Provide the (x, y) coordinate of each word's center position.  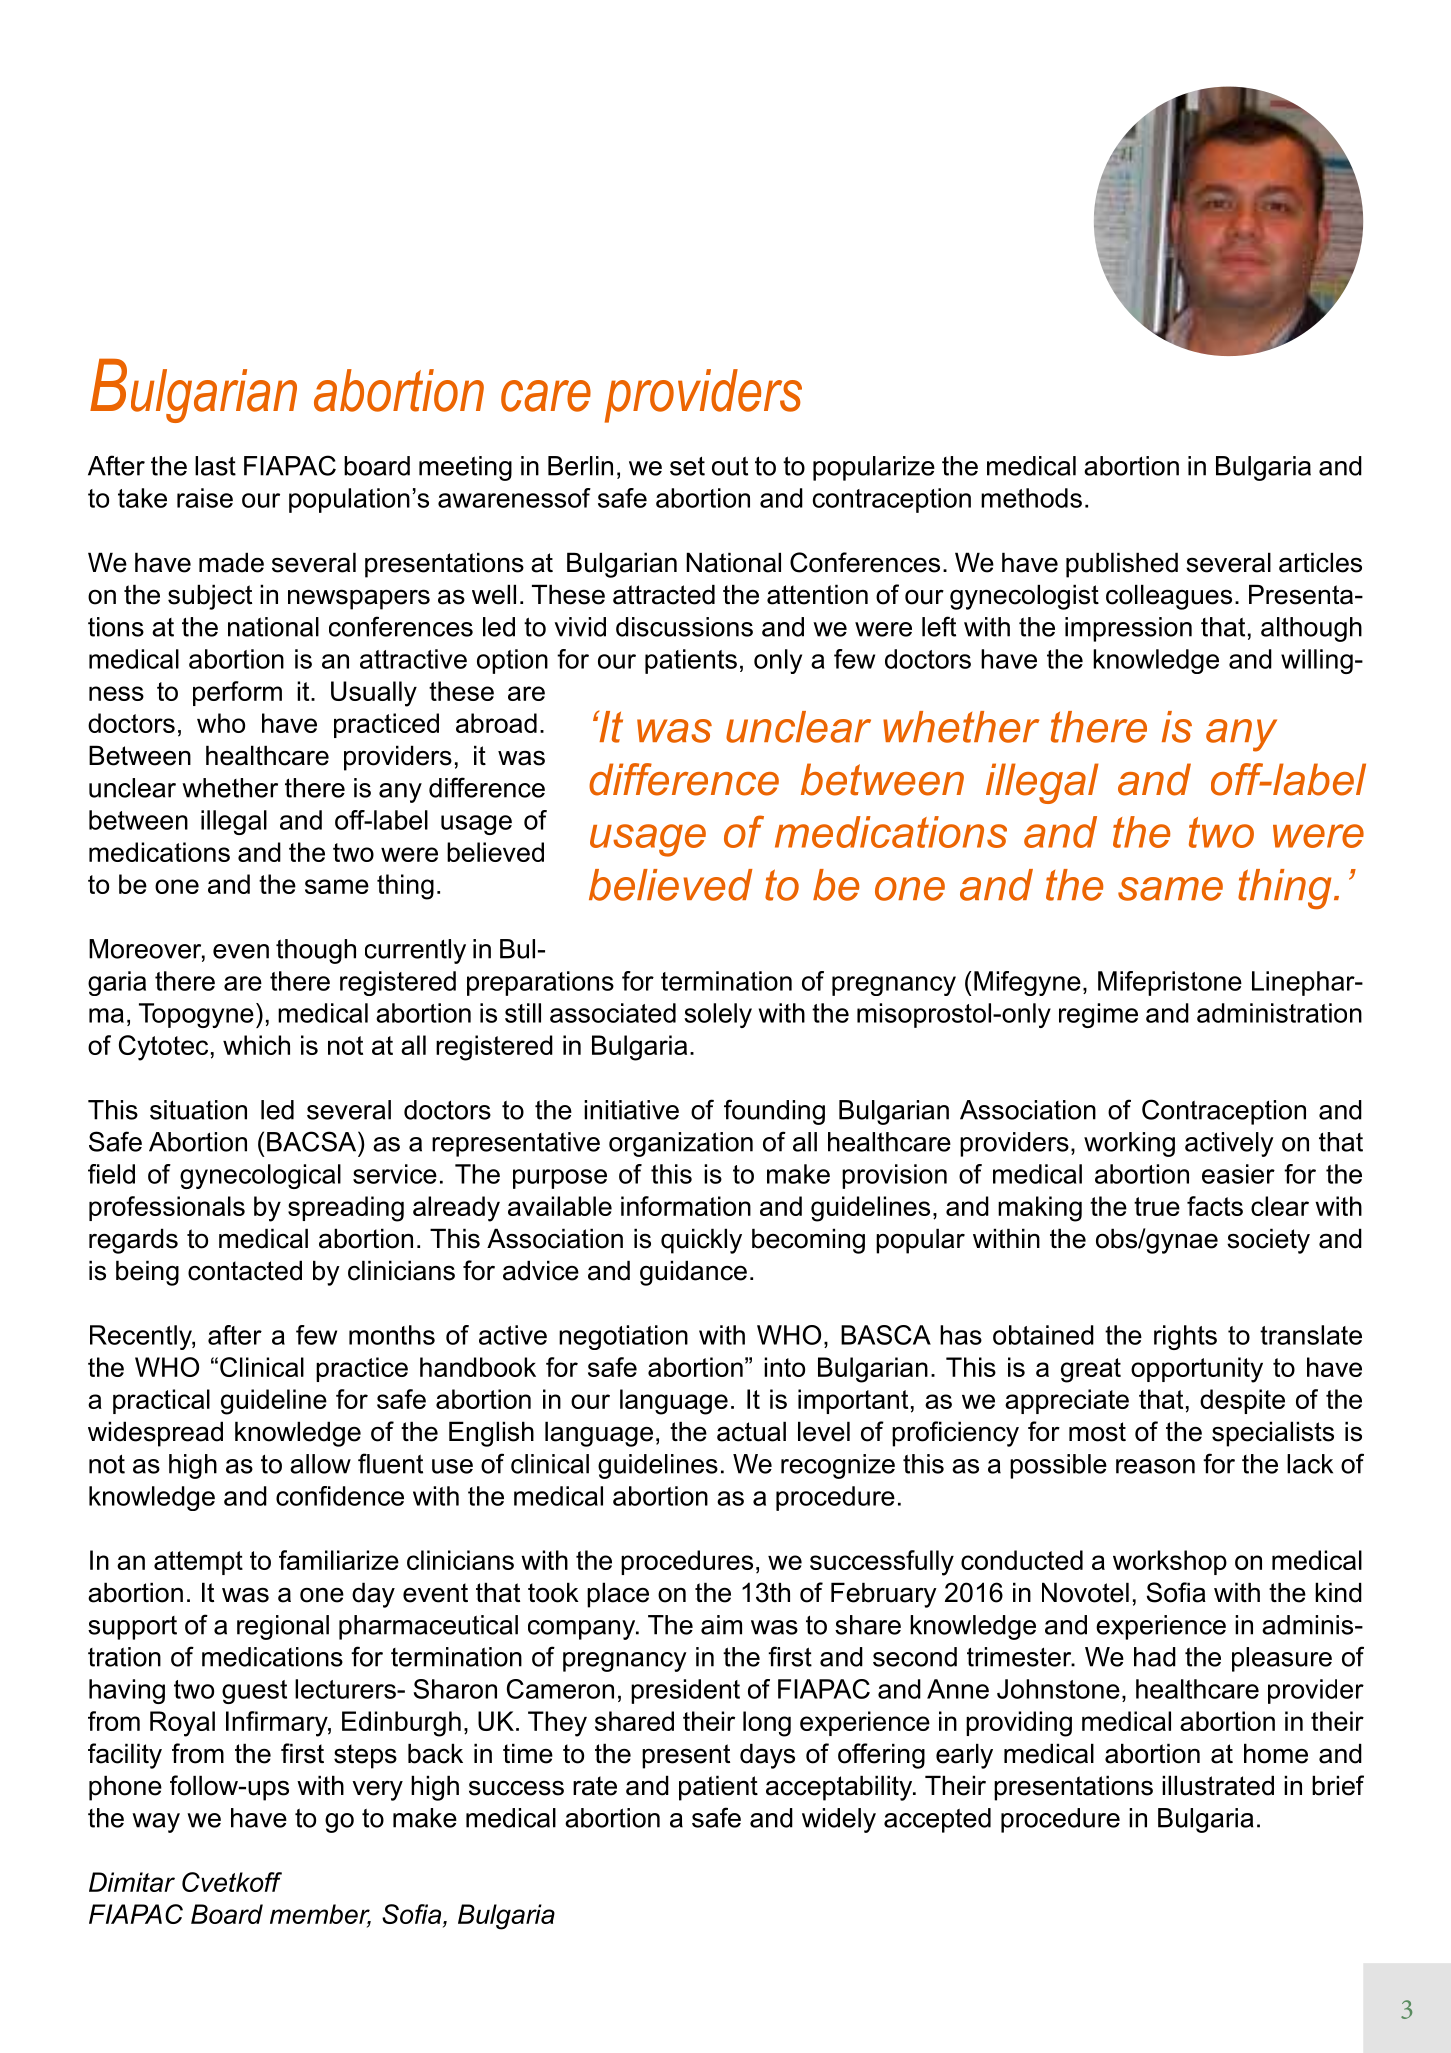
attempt (198, 1563)
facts (1215, 1206)
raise (205, 498)
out (730, 466)
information (686, 1206)
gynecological (260, 1176)
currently (415, 951)
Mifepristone (1170, 983)
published (1122, 565)
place (618, 1595)
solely (718, 1015)
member (320, 1915)
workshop (1170, 1562)
